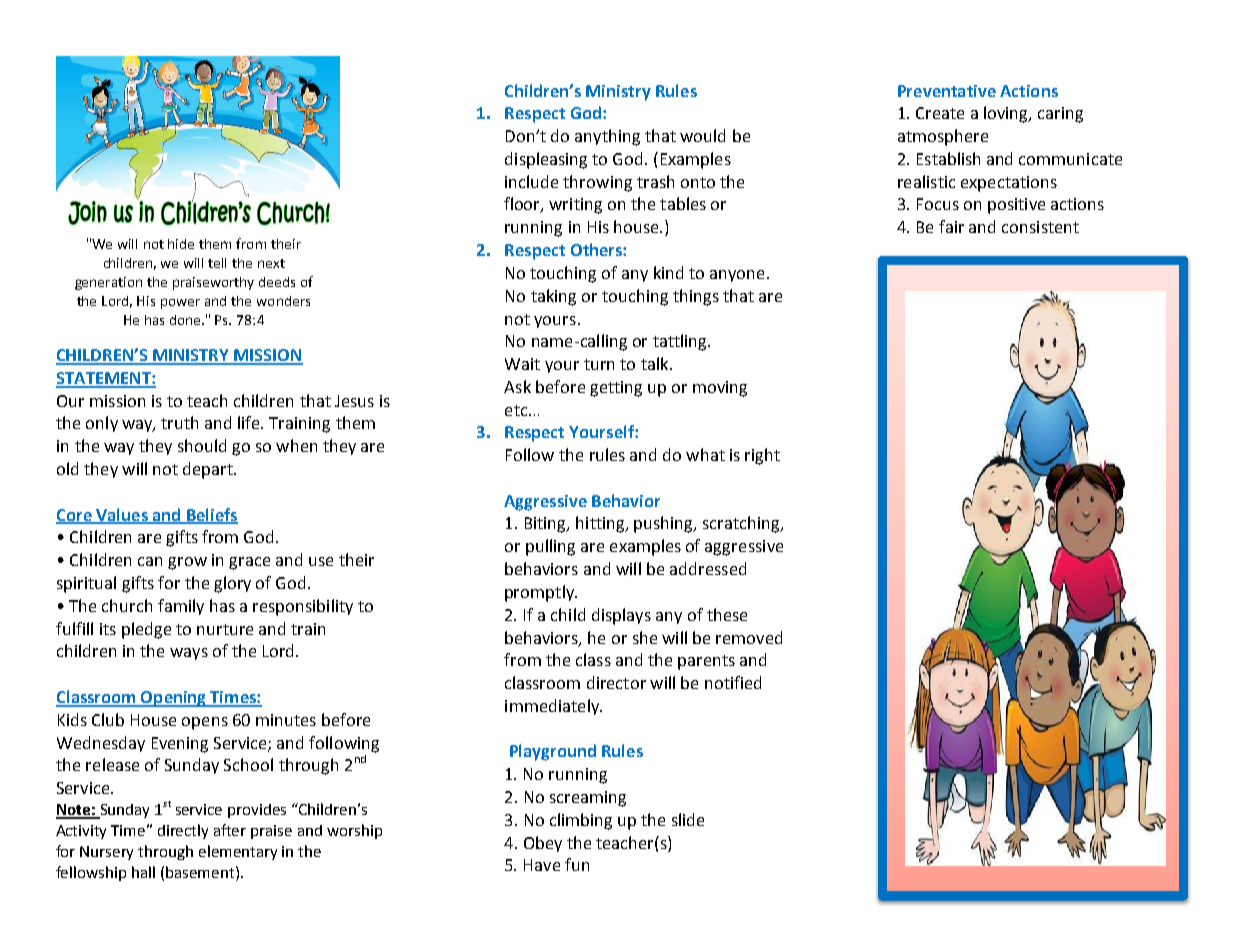  Describe the element at coordinates (186, 320) in the page. I see `done` at that location.
